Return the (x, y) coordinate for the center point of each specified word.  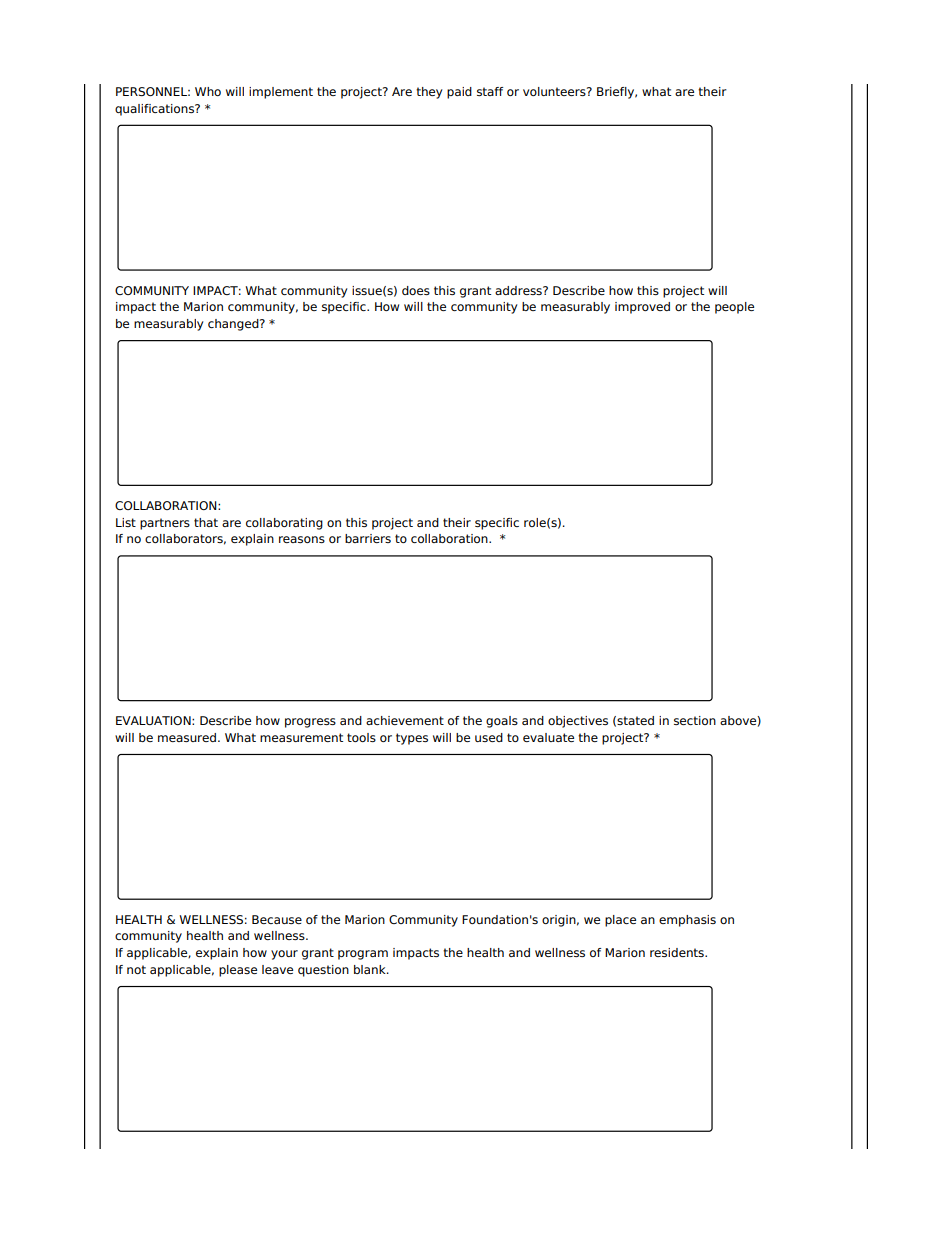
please (238, 971)
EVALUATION (154, 720)
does (416, 290)
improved (642, 308)
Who (208, 91)
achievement (405, 720)
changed (234, 325)
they (429, 93)
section (695, 720)
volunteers (555, 91)
